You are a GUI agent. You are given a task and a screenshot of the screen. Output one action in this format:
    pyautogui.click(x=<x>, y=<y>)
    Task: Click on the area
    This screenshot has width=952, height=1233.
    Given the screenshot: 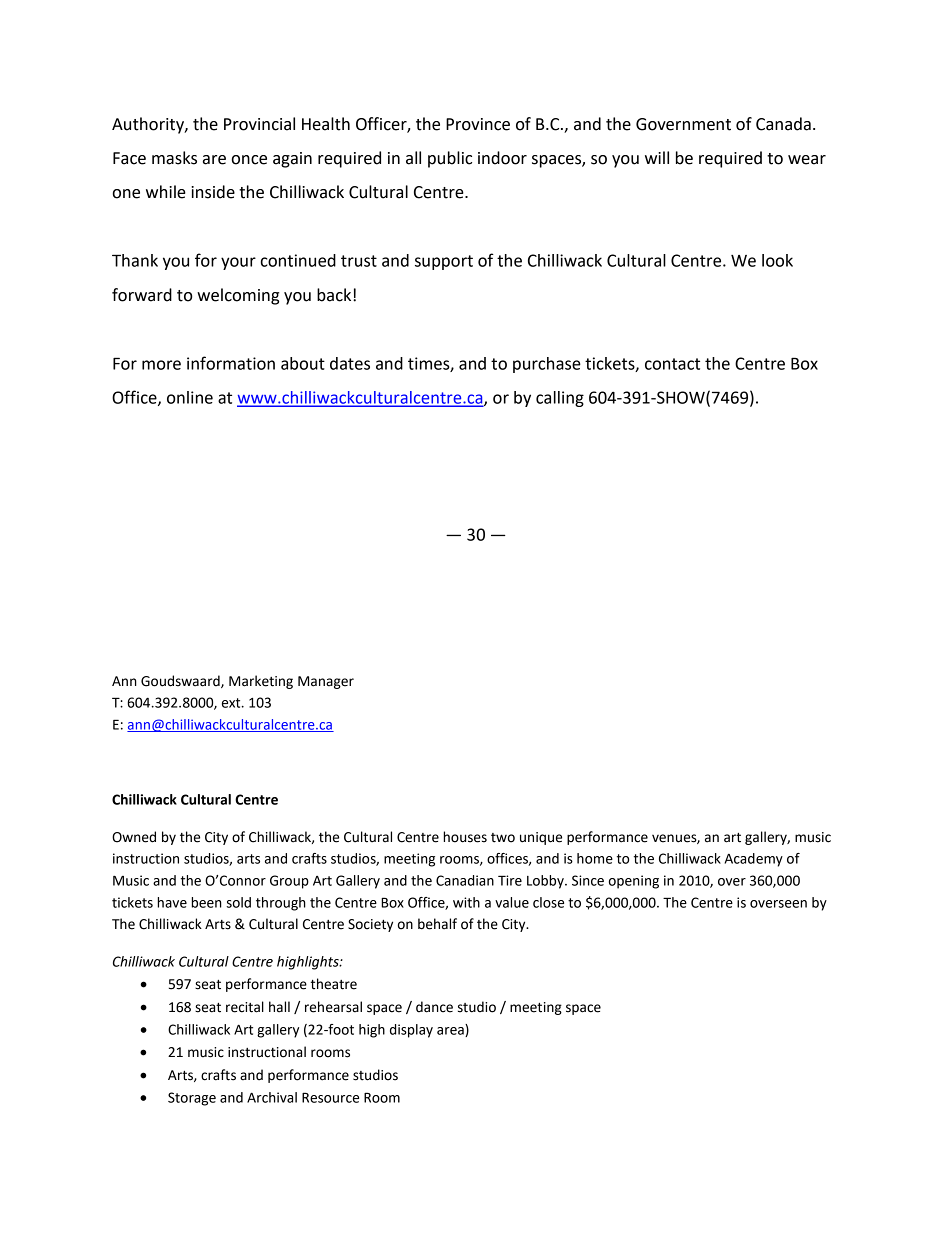 What is the action you would take?
    pyautogui.click(x=451, y=1032)
